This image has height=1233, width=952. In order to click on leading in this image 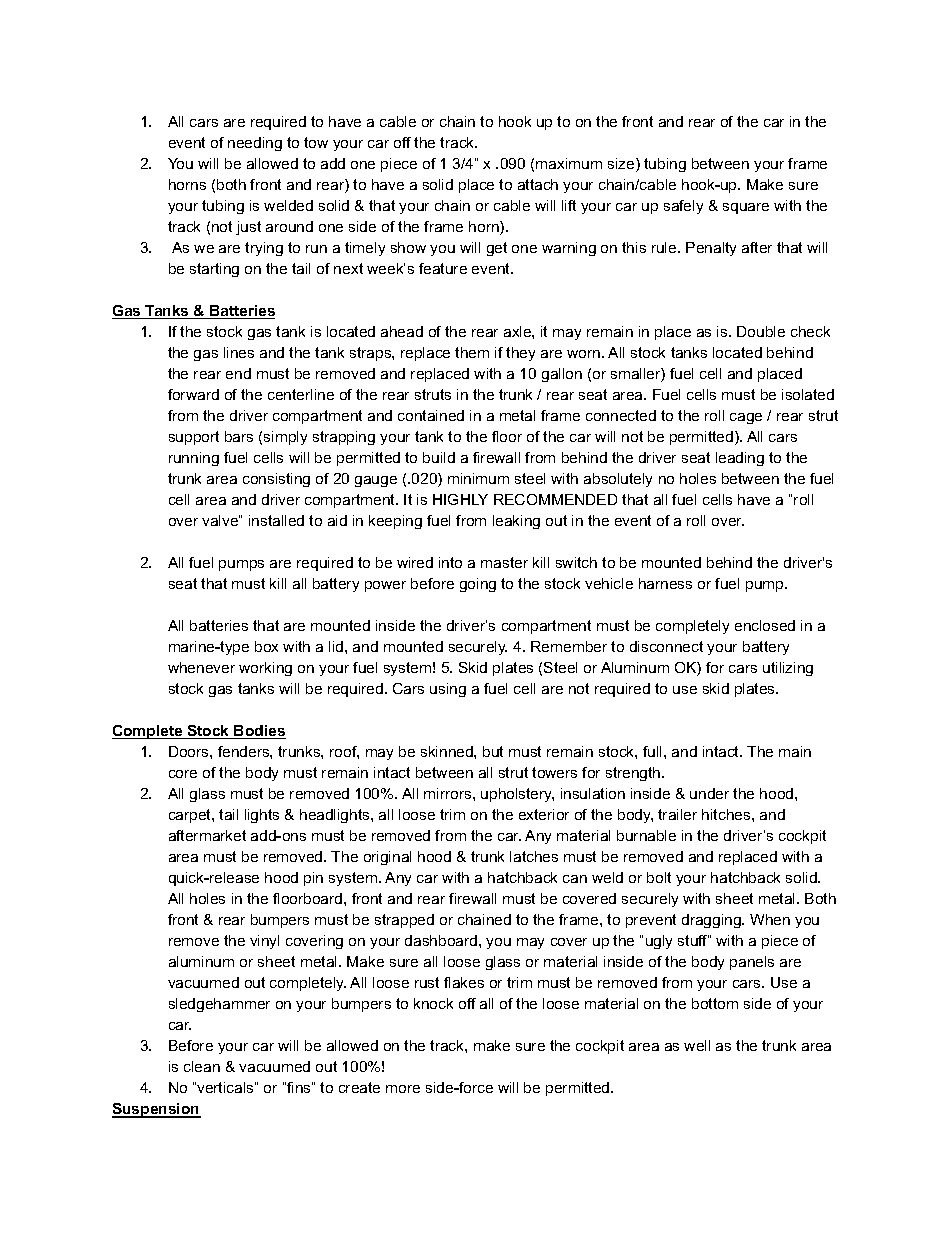, I will do `click(740, 459)`.
